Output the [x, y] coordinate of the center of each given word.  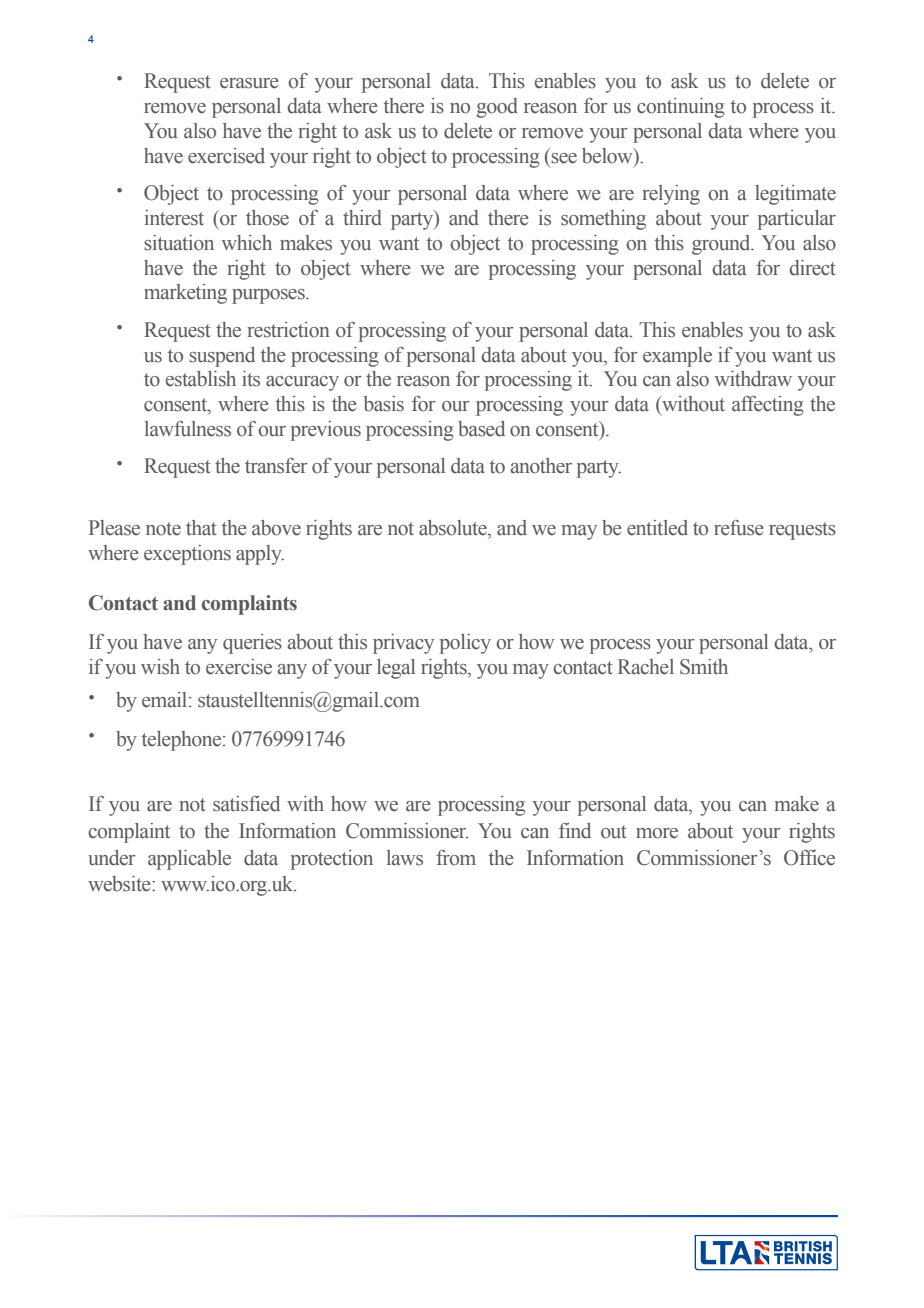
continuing [681, 108]
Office [809, 858]
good [497, 108]
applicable [189, 860]
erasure [249, 83]
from [456, 858]
